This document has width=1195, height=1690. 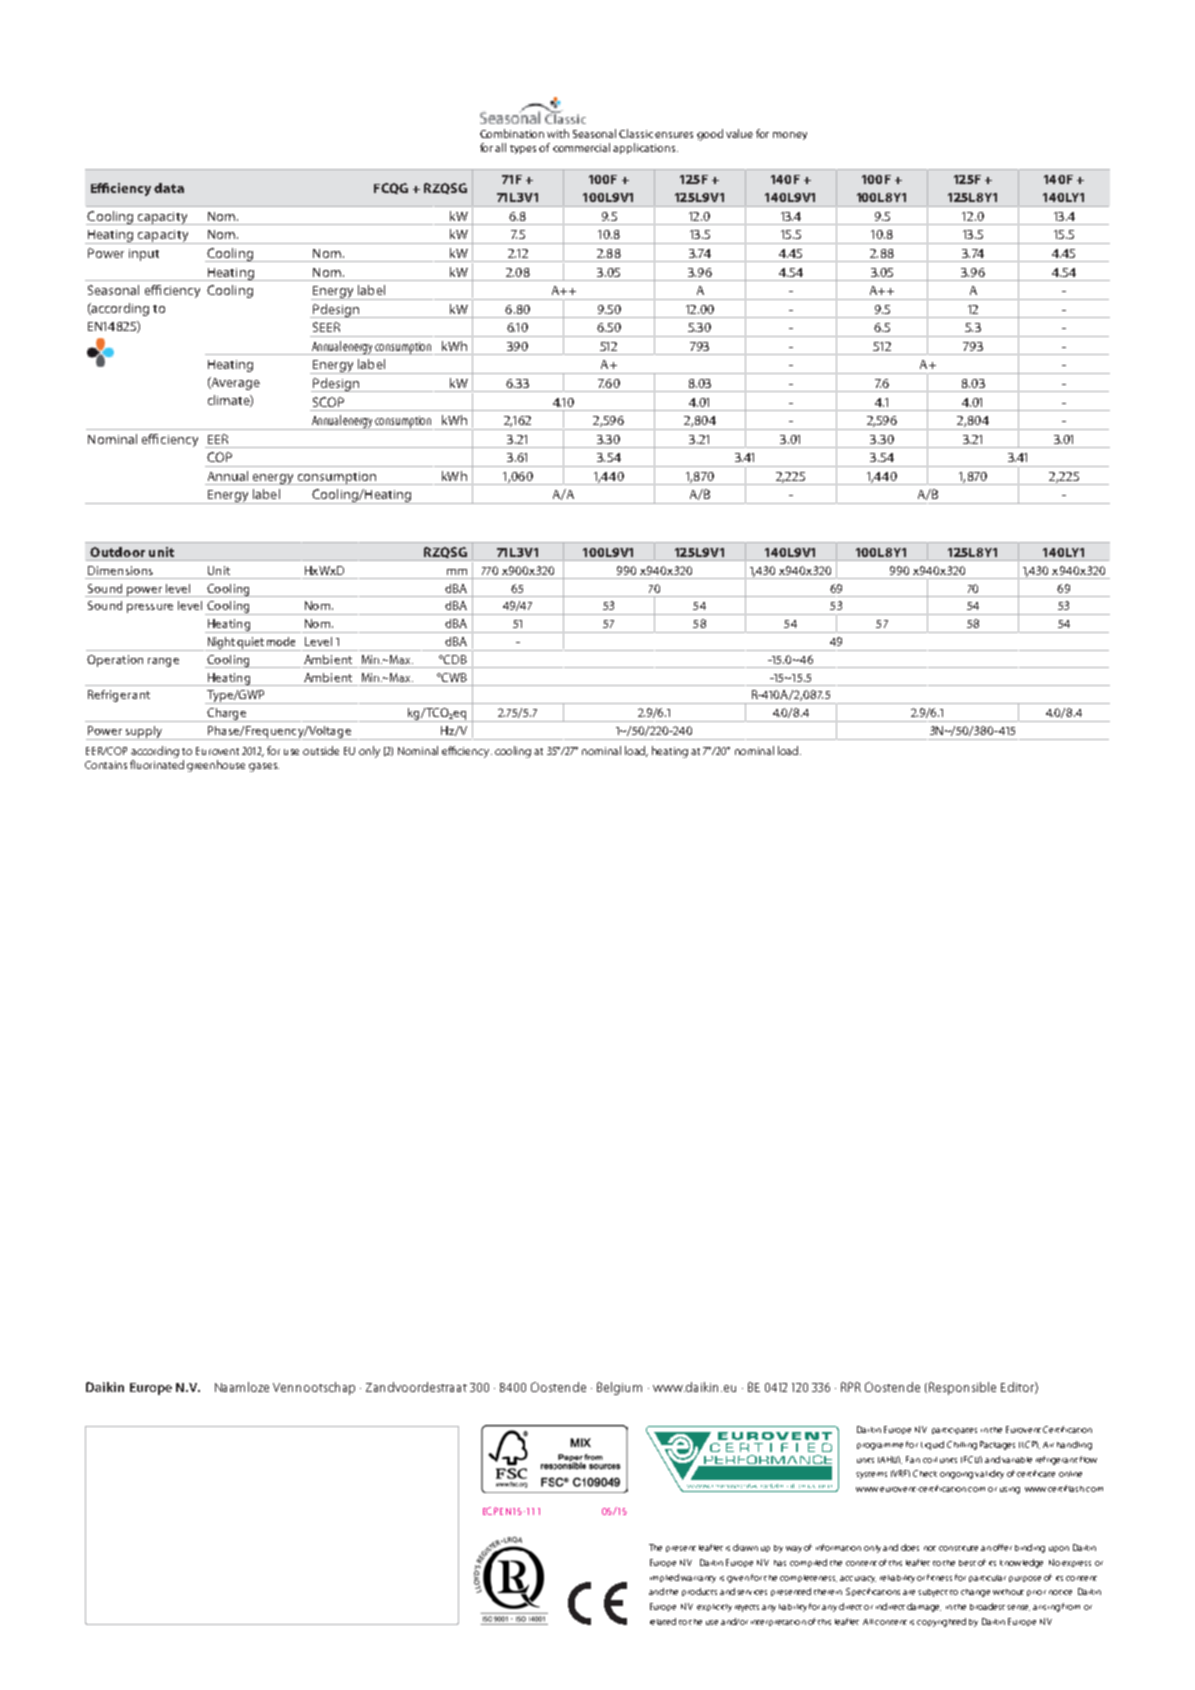 I want to click on related, so click(x=663, y=1621).
